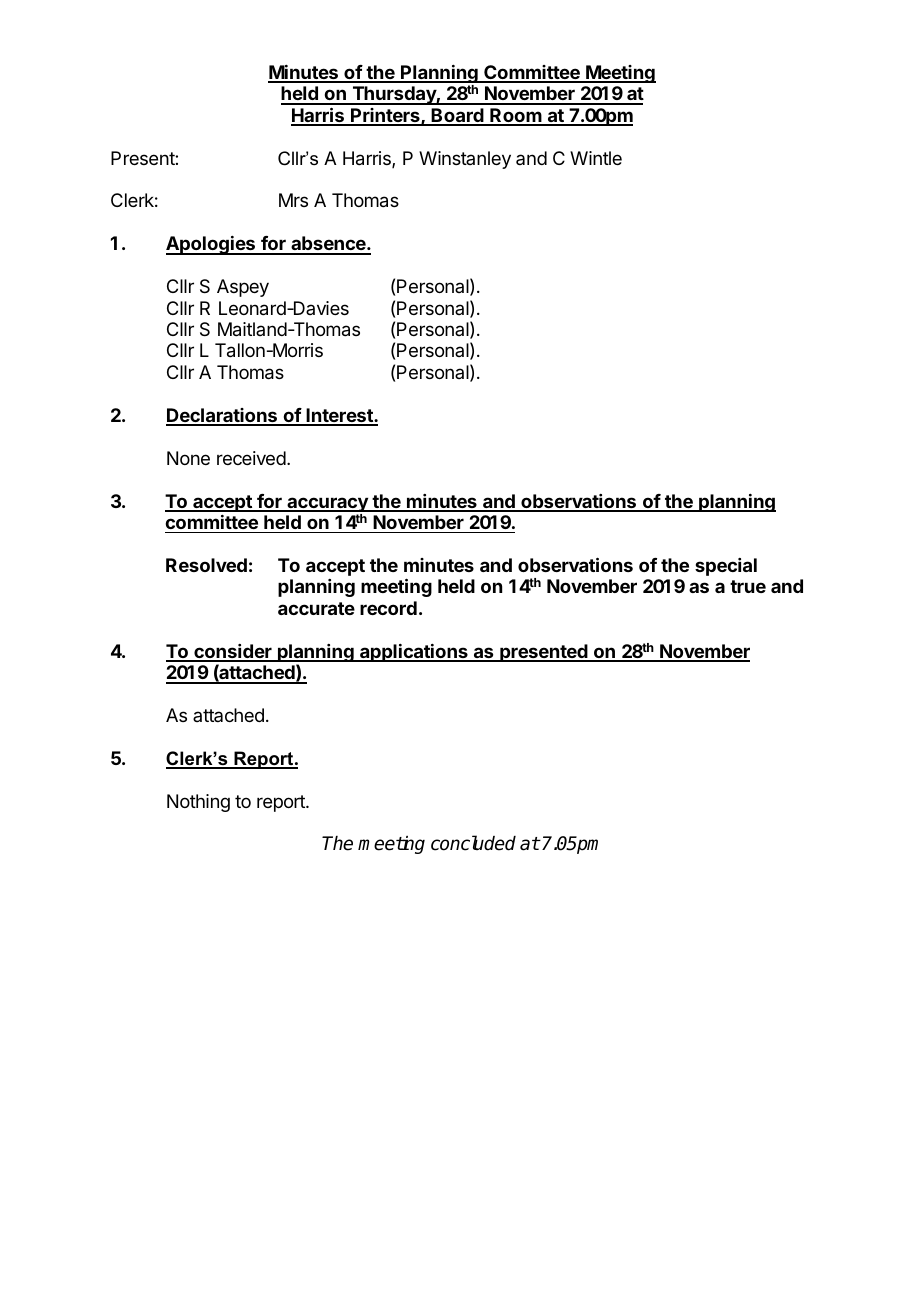 This document has width=924, height=1308. I want to click on Winstanley, so click(465, 160).
